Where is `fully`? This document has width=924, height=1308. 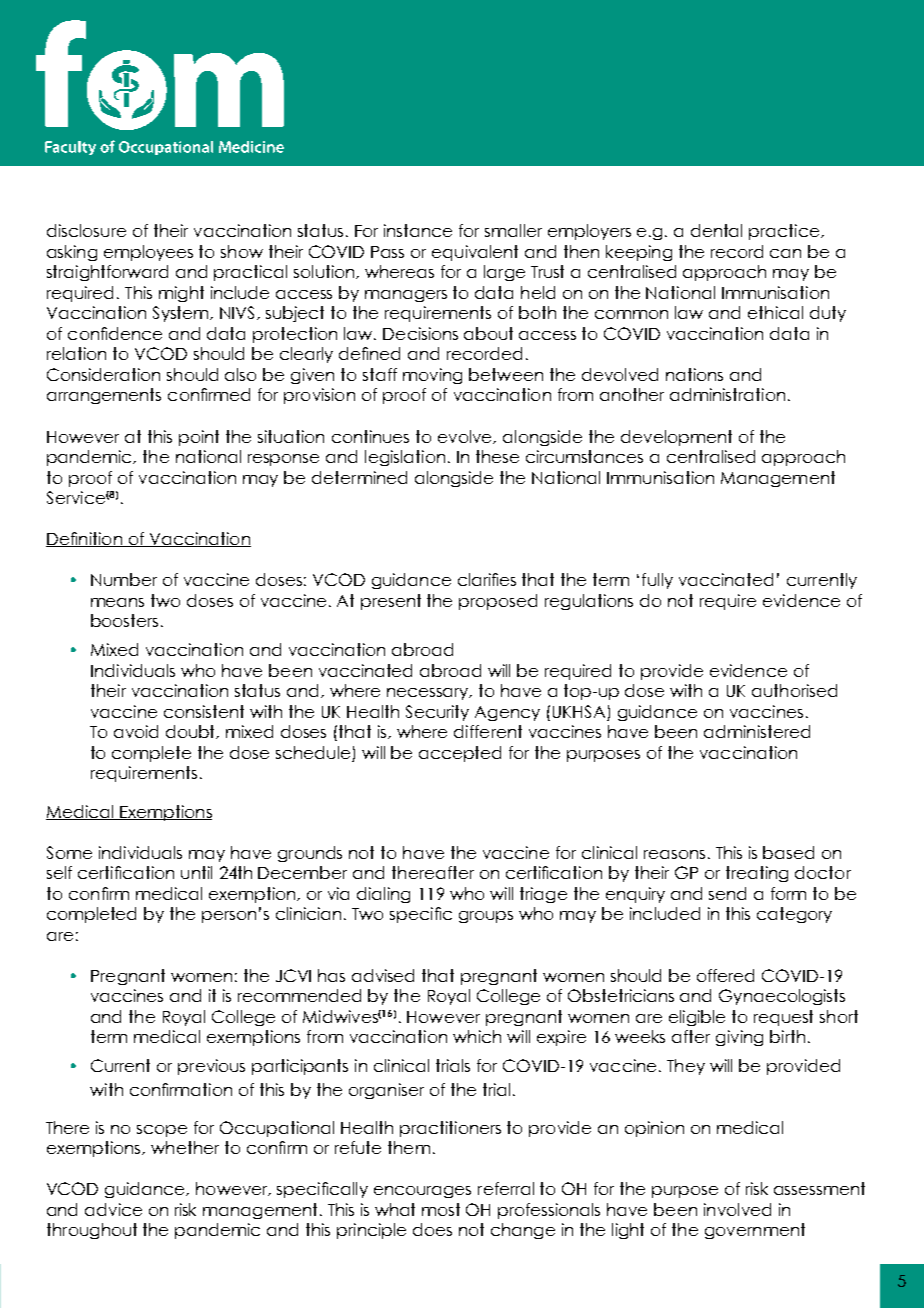 fully is located at coordinates (657, 581).
